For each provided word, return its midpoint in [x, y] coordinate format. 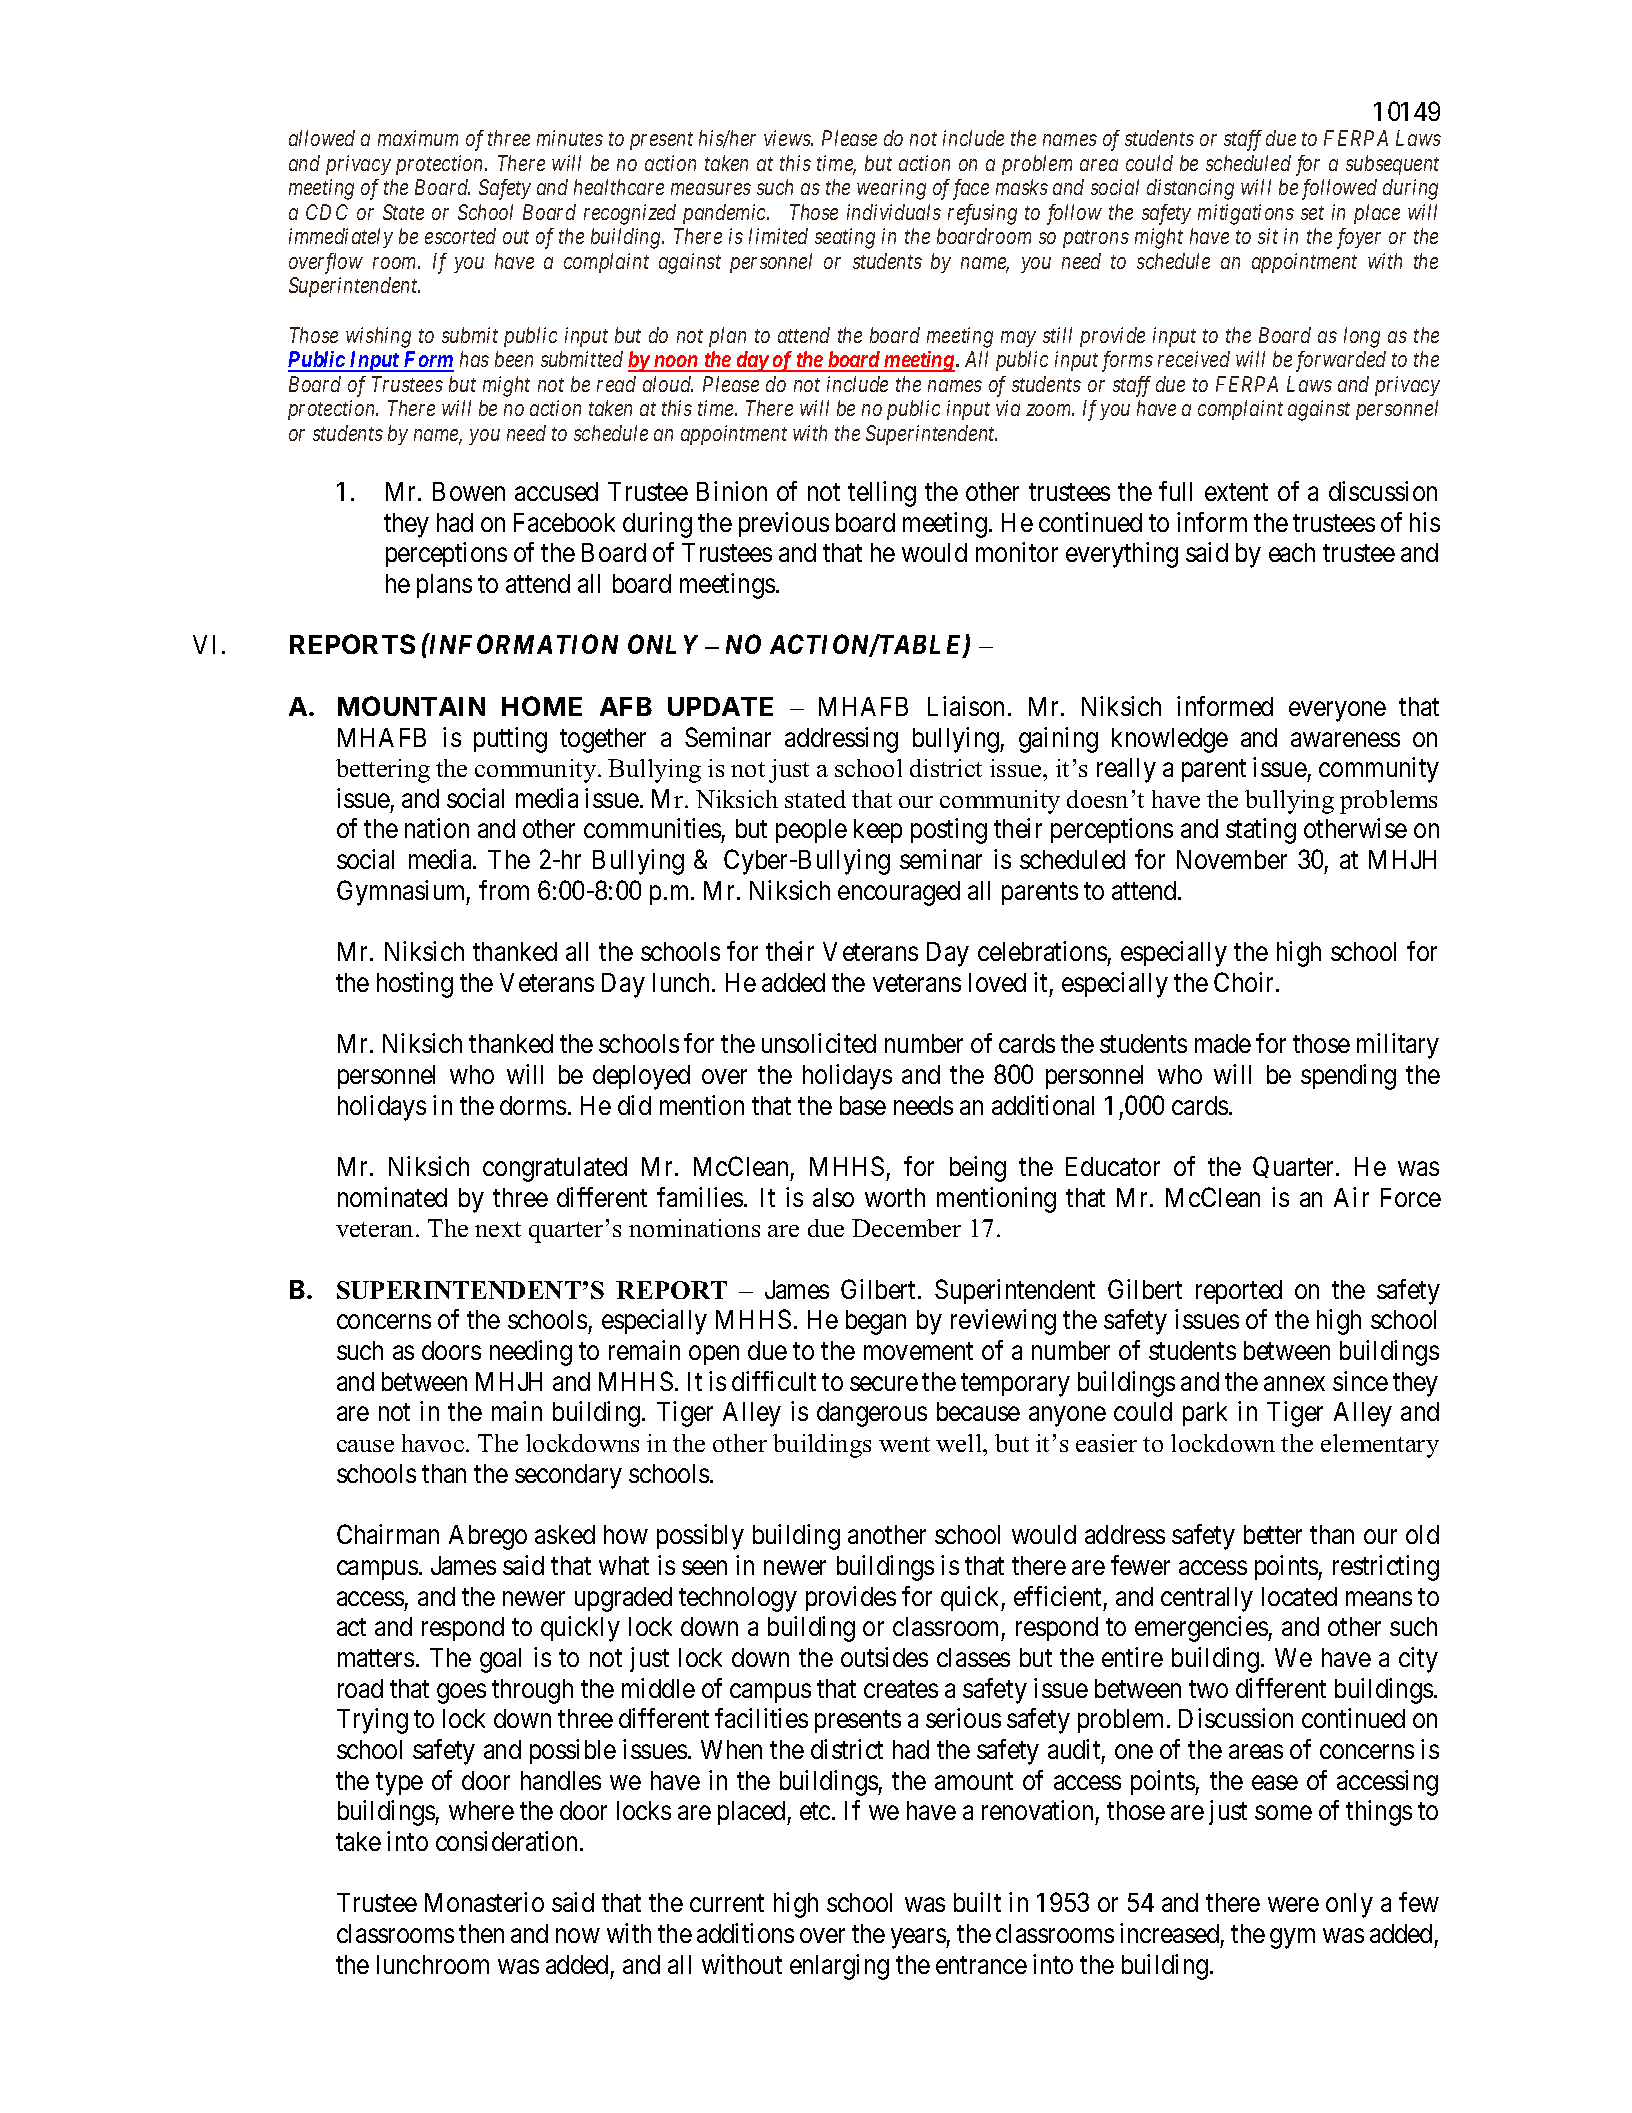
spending [1348, 1077]
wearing [891, 189]
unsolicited [819, 1043]
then [481, 1933]
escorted [460, 236]
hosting [415, 985]
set [1312, 213]
